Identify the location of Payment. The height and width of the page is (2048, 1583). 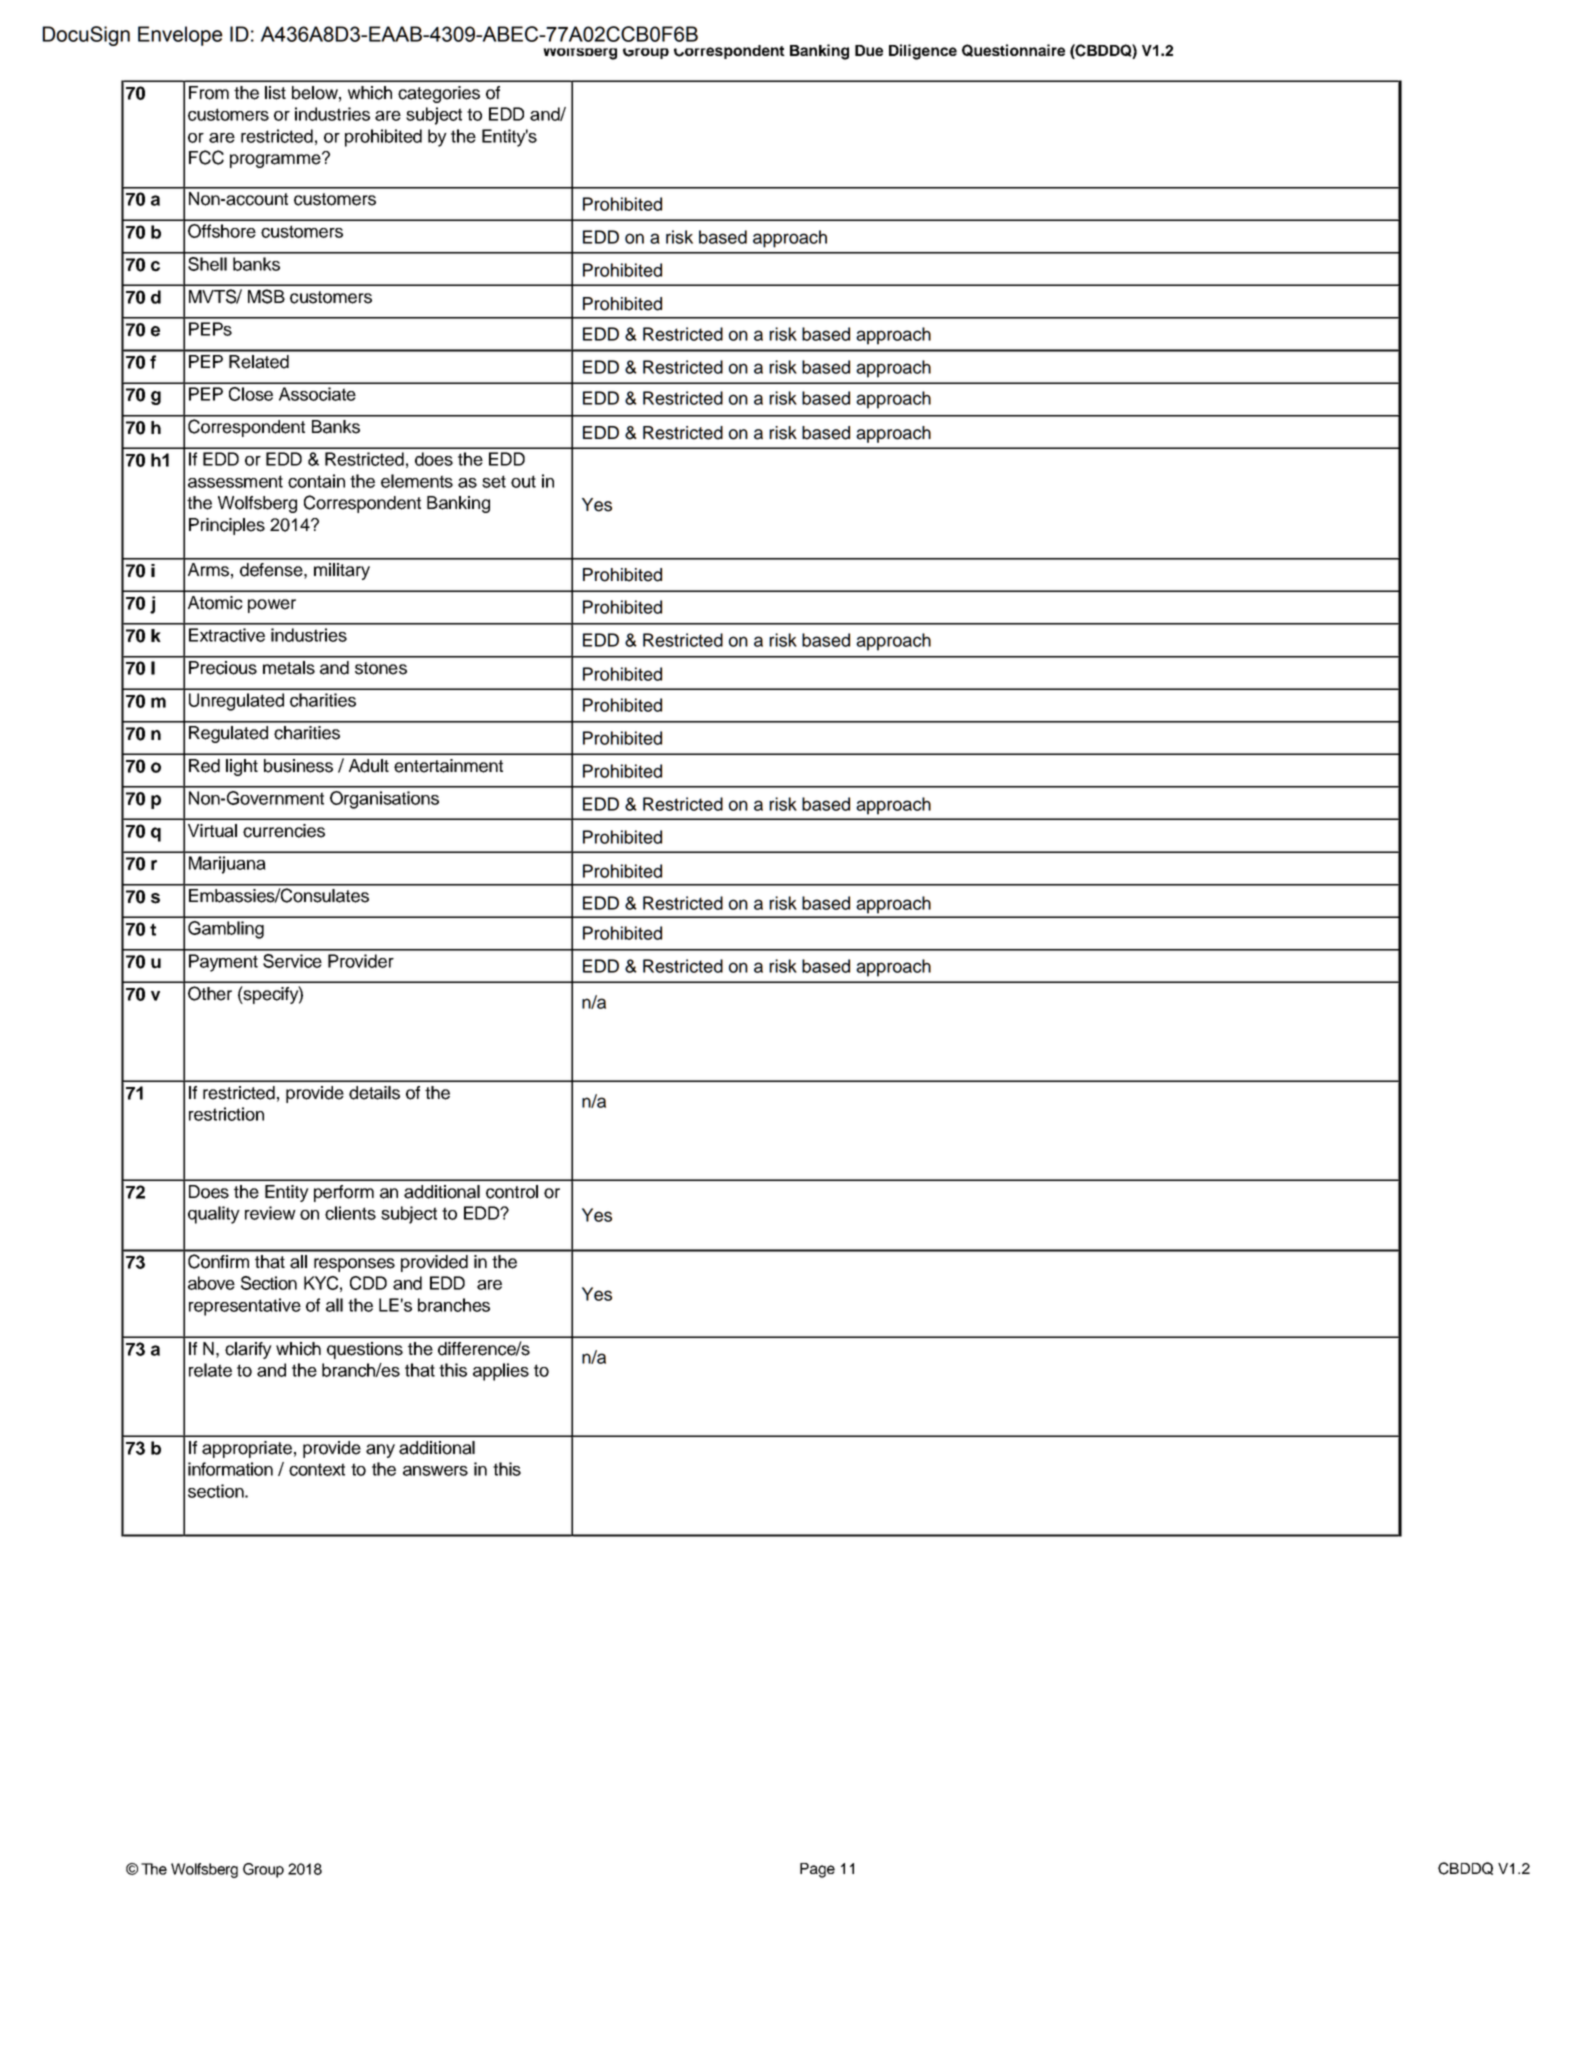
(223, 963).
